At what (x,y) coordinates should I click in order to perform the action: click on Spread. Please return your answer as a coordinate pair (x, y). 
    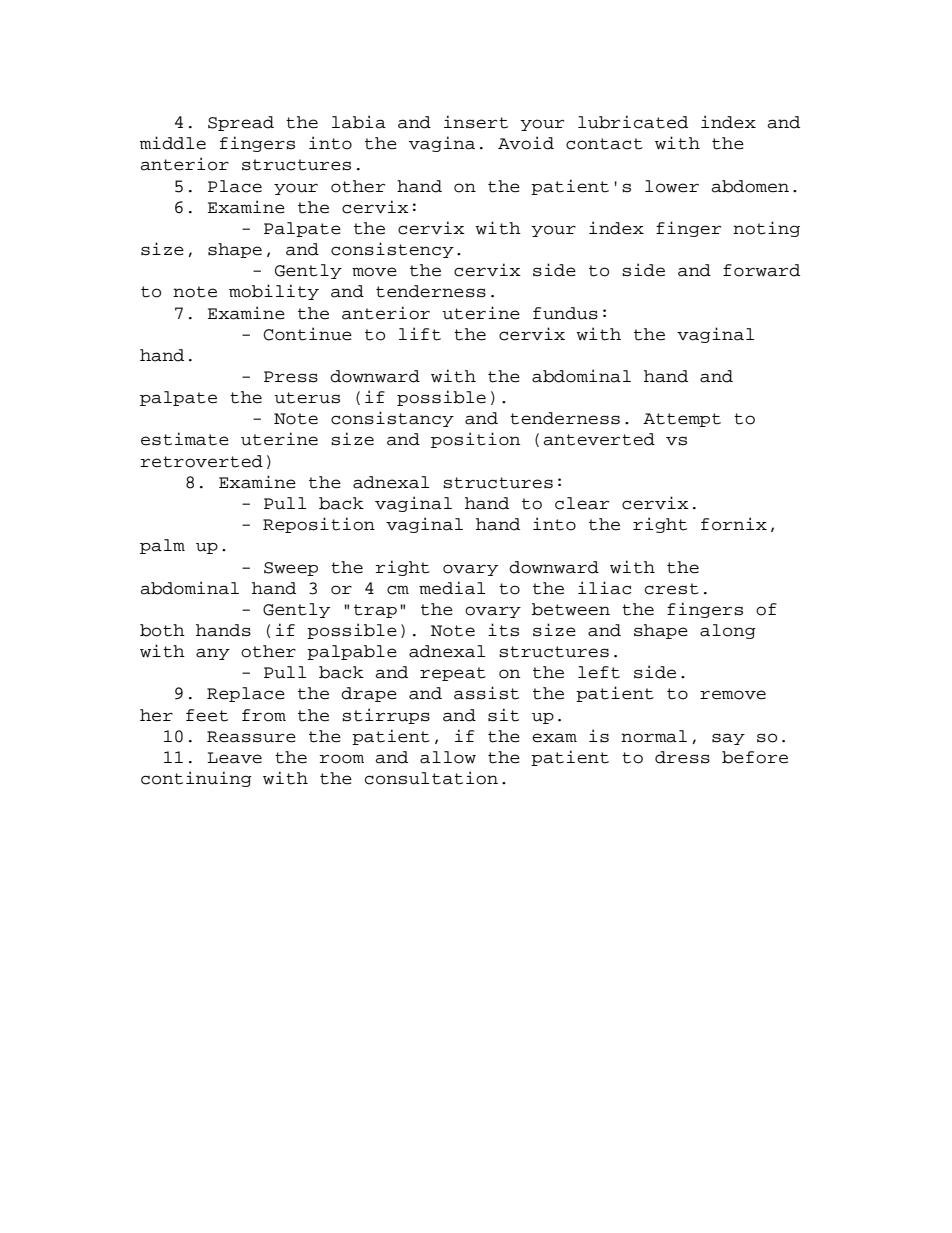
    Looking at the image, I should click on (241, 123).
